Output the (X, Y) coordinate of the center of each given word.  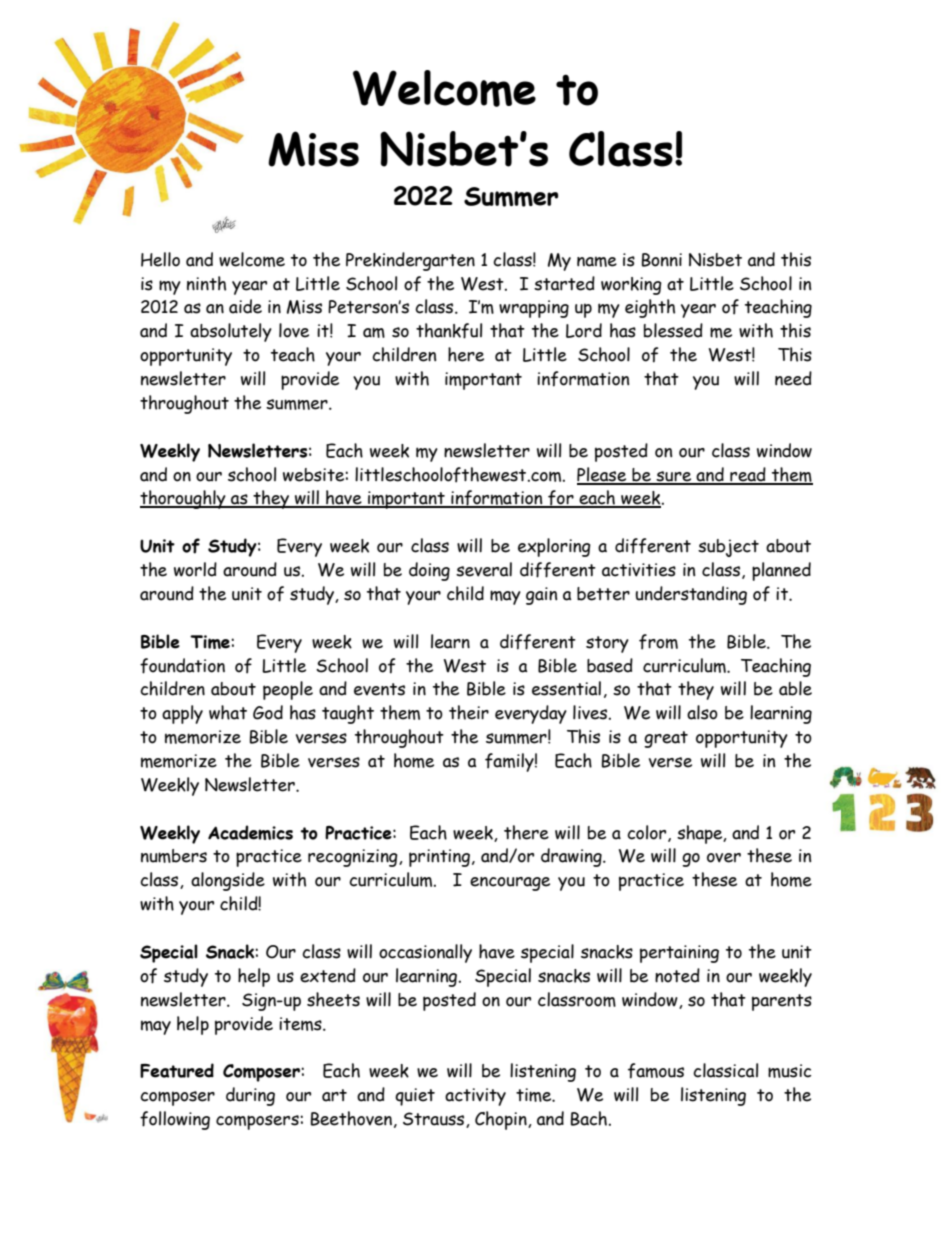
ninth (206, 283)
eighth (650, 308)
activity (475, 1097)
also (702, 712)
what (228, 712)
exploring (554, 547)
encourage (510, 884)
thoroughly (184, 499)
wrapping (534, 309)
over (724, 858)
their (469, 712)
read (748, 475)
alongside (228, 881)
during (250, 1096)
